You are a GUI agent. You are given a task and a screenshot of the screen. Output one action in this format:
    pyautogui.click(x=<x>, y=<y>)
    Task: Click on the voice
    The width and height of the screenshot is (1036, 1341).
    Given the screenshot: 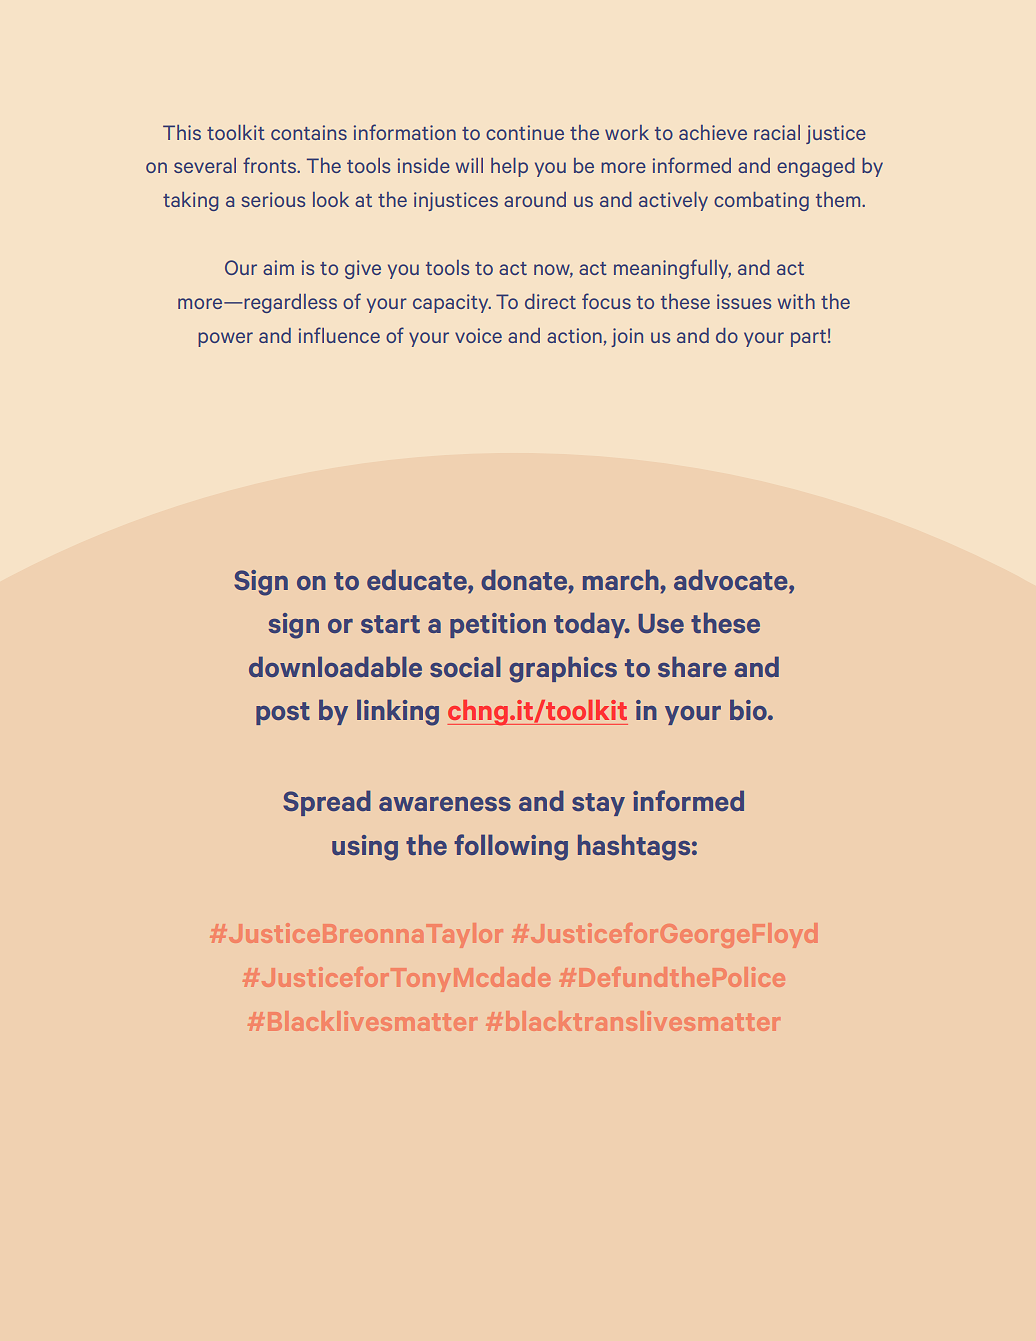 What is the action you would take?
    pyautogui.click(x=478, y=335)
